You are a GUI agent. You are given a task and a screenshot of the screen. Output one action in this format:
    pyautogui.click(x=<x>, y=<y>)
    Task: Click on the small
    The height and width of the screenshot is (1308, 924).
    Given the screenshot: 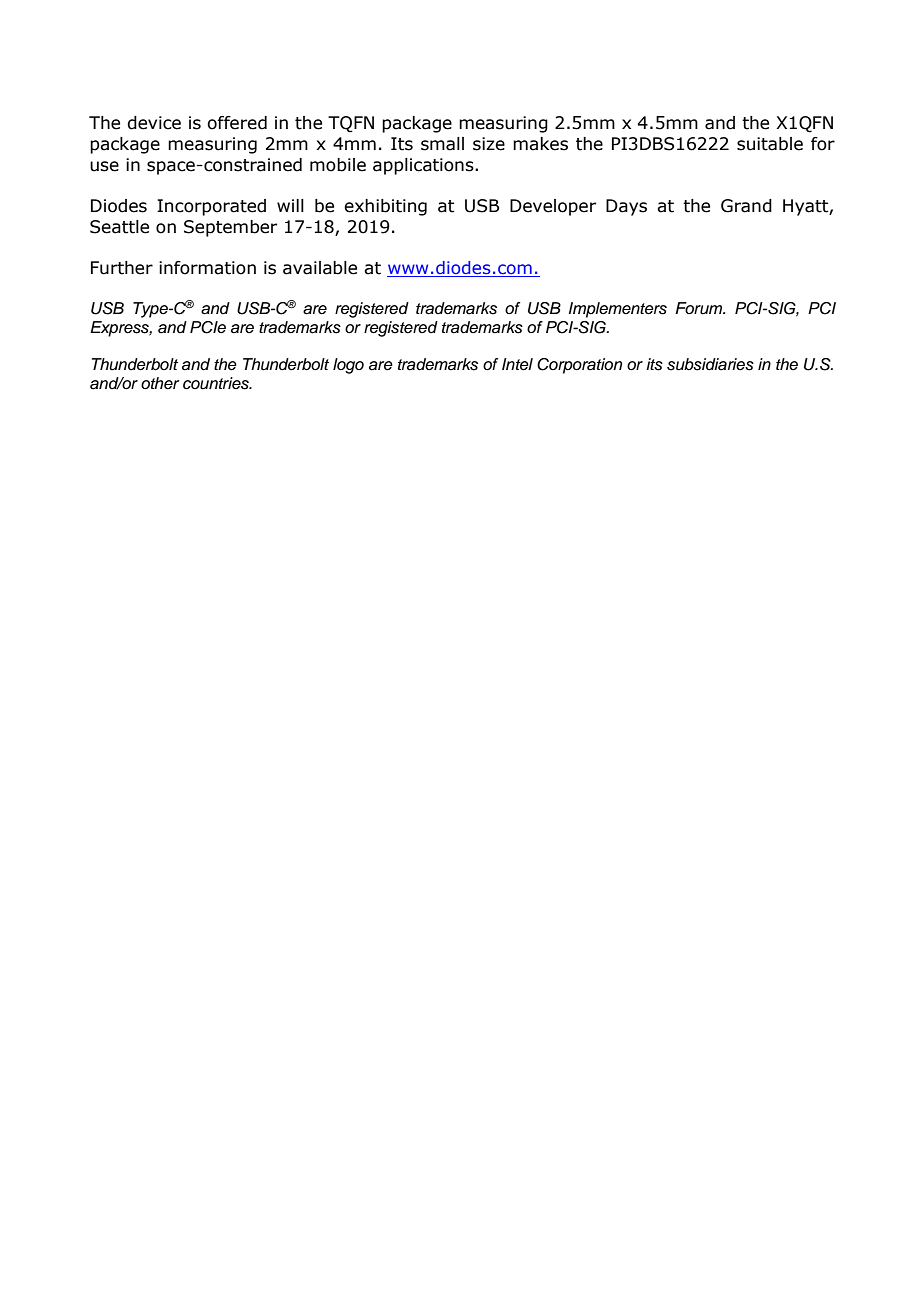 What is the action you would take?
    pyautogui.click(x=442, y=144)
